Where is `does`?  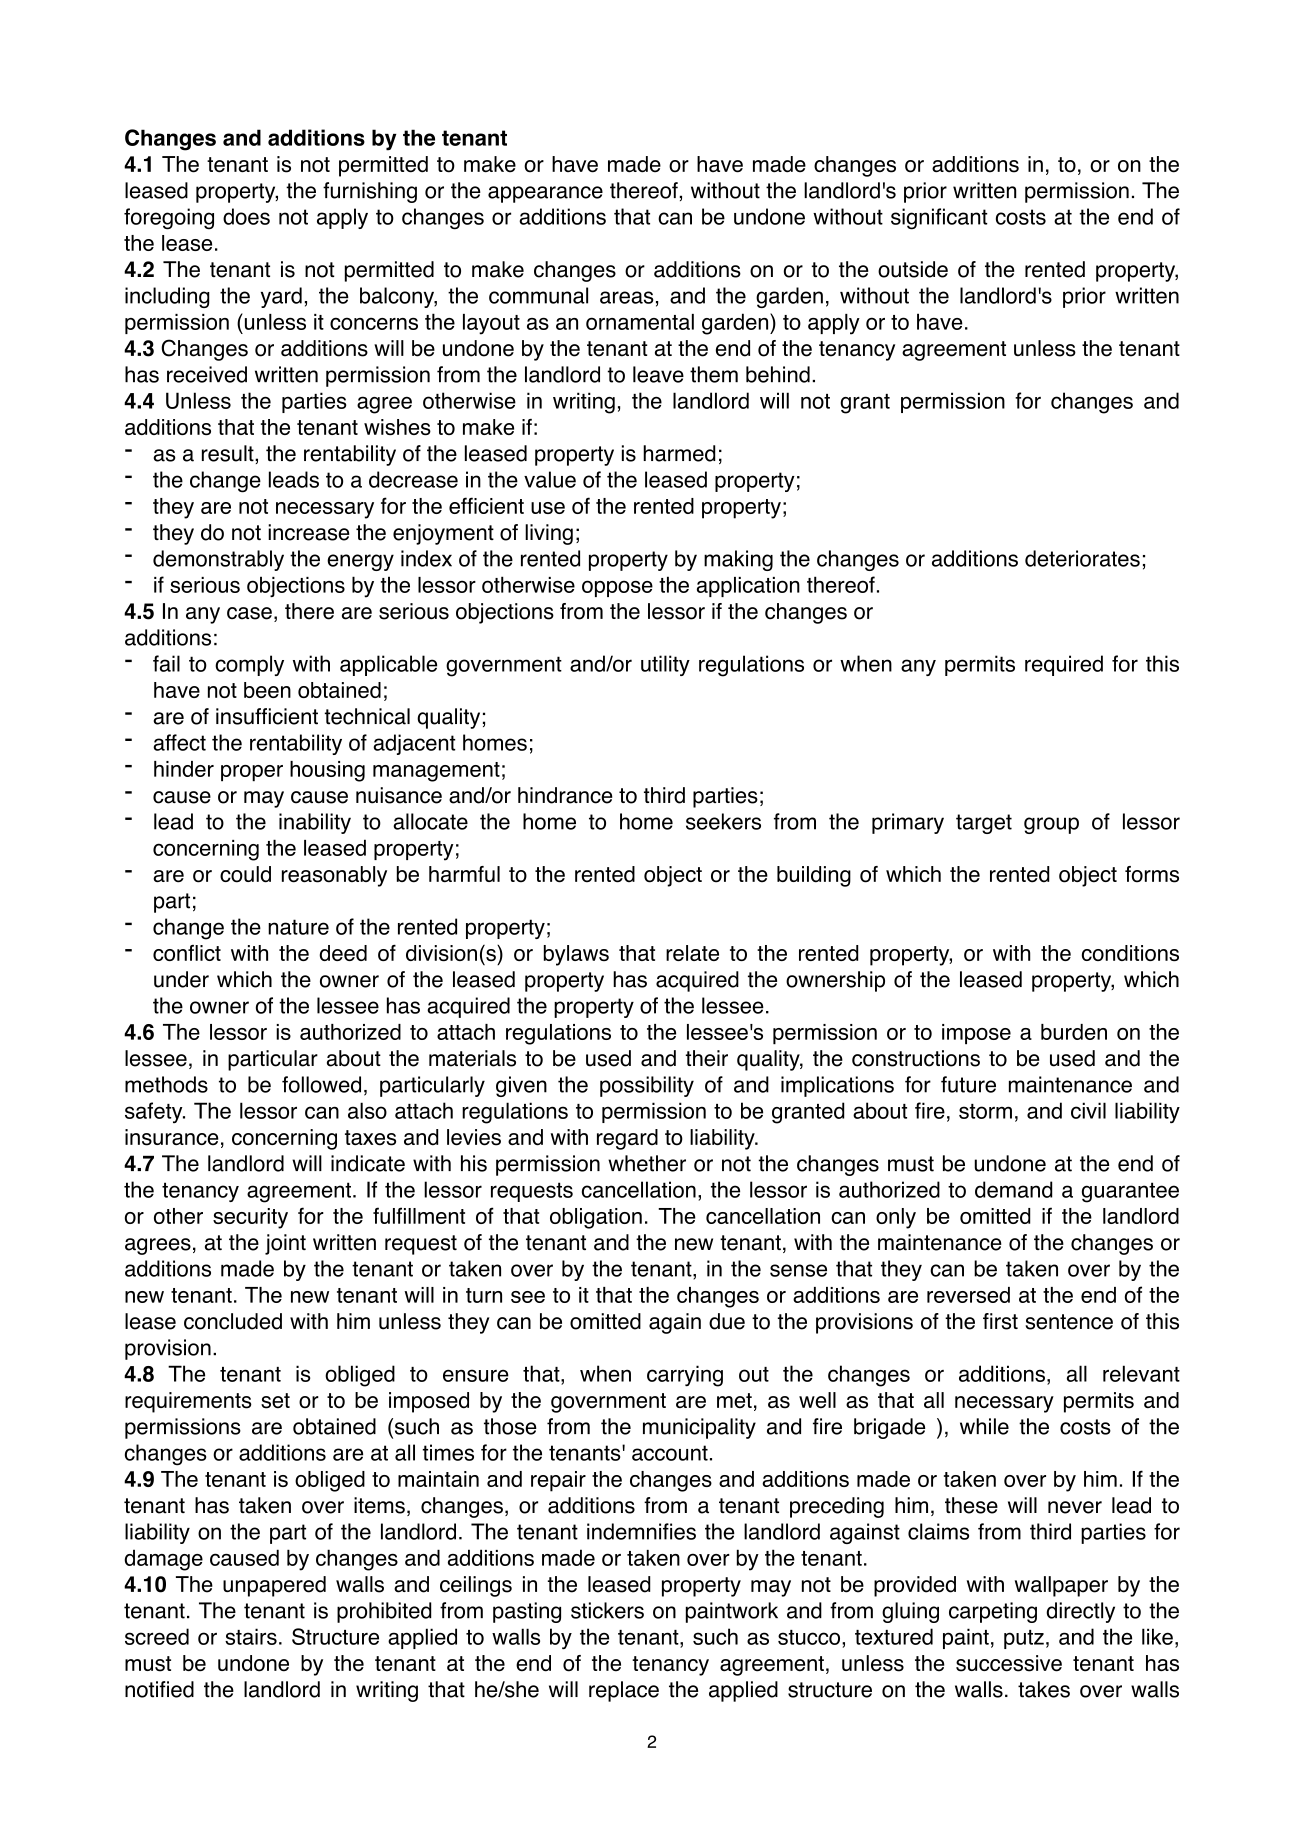
does is located at coordinates (246, 216).
